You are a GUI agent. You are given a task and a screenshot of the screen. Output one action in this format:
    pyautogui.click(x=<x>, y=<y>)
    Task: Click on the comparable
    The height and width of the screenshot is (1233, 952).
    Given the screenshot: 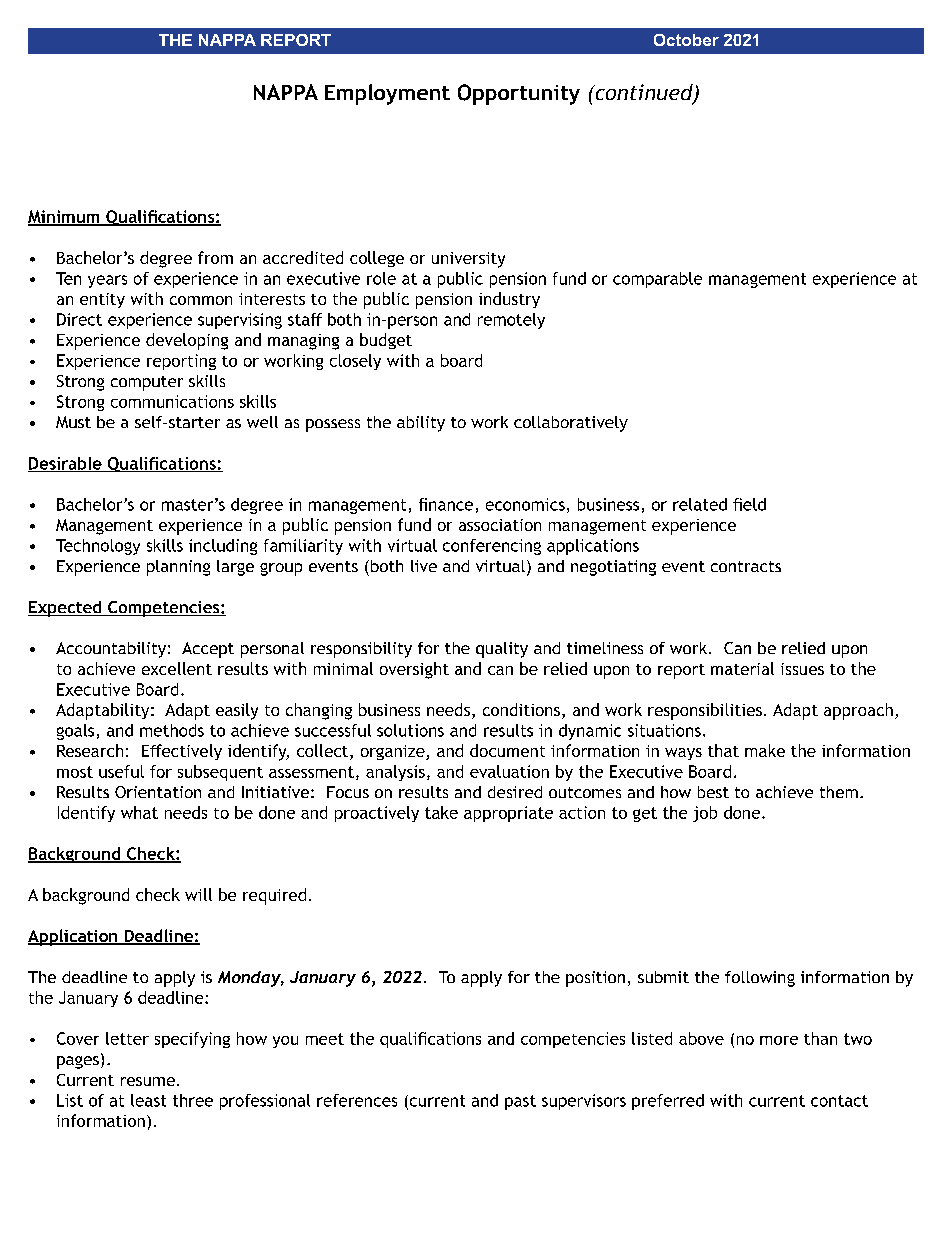 What is the action you would take?
    pyautogui.click(x=657, y=280)
